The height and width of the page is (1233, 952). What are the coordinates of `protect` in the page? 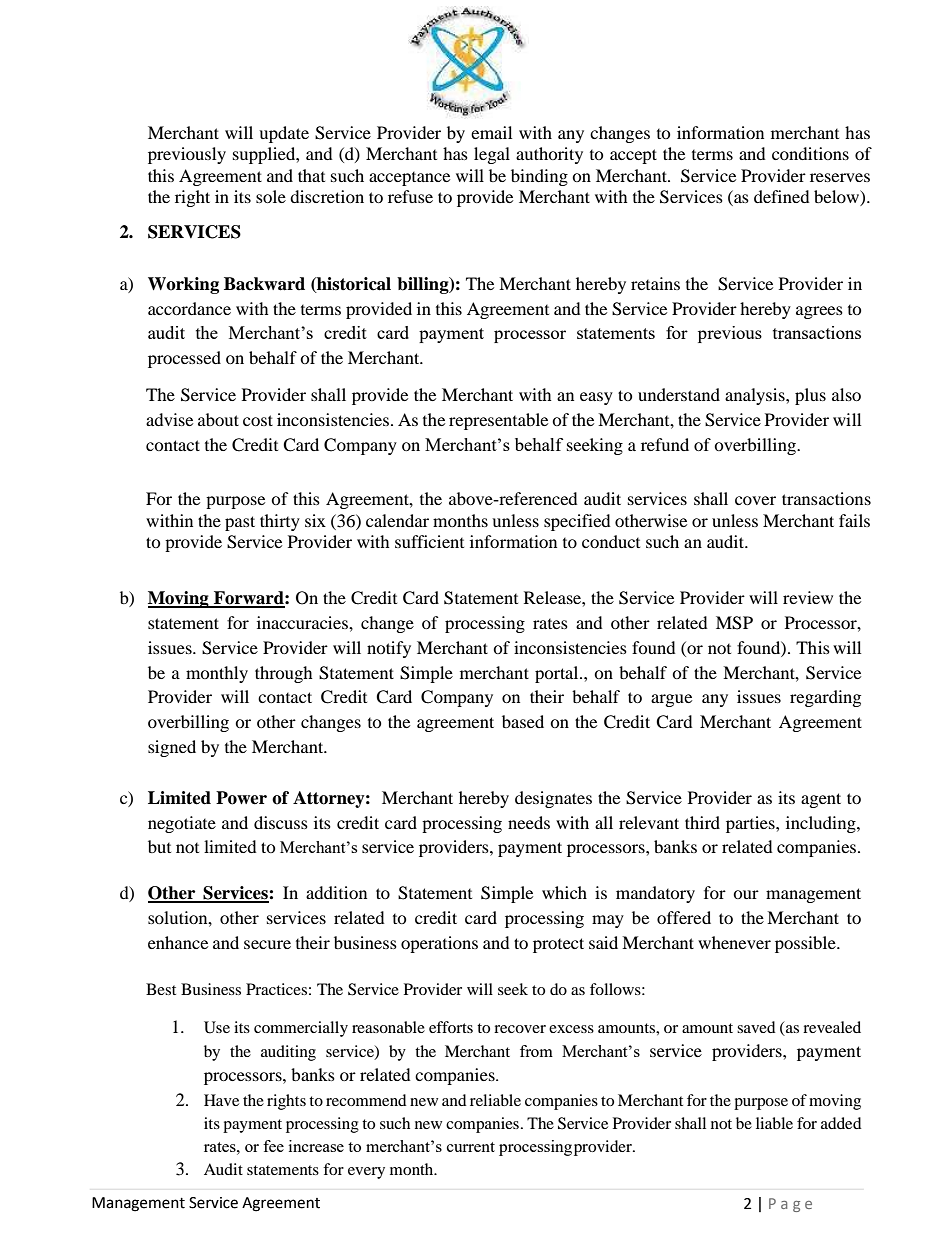 It's located at (558, 945).
